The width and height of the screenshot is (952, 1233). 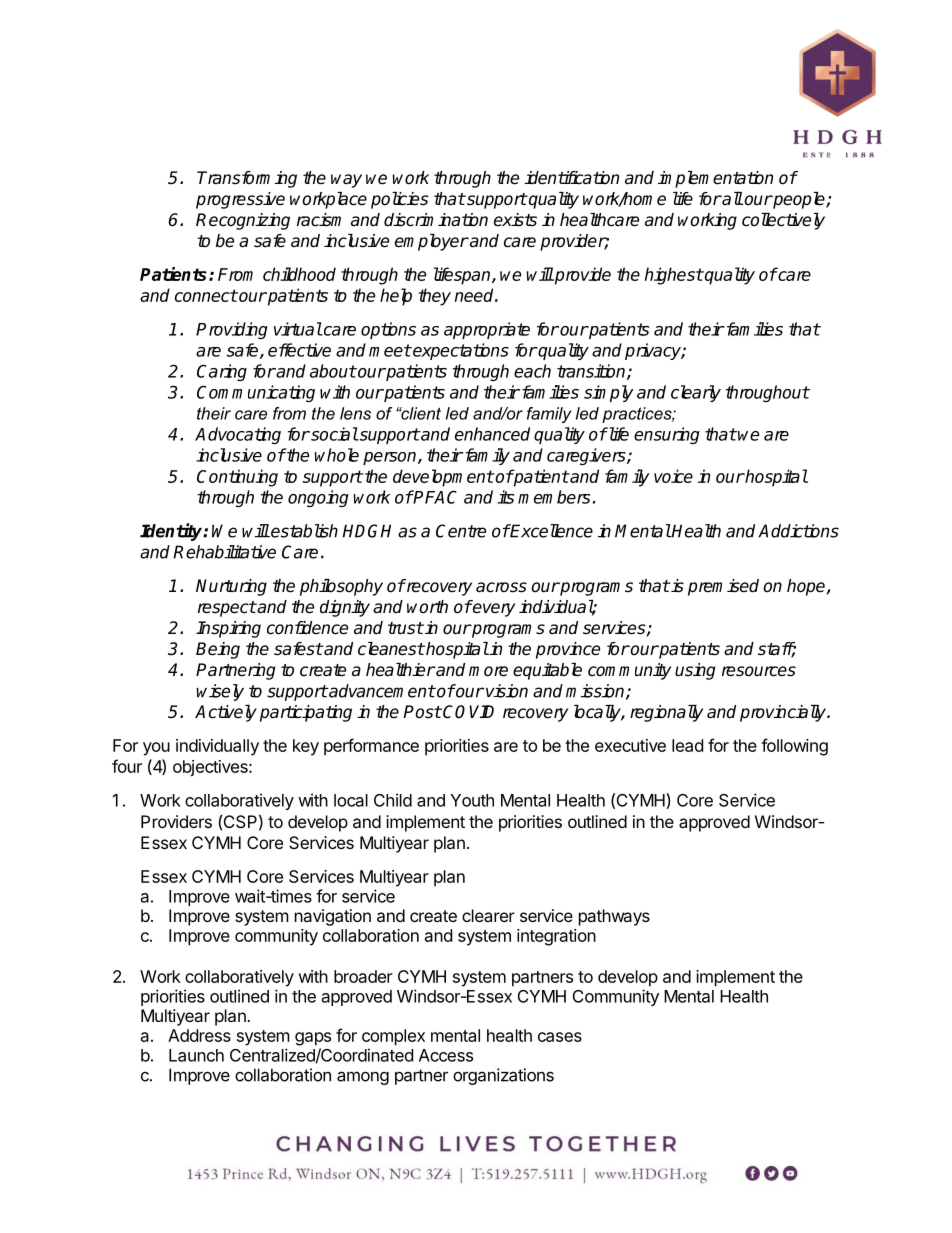 What do you see at coordinates (228, 629) in the screenshot?
I see `Inspiring` at bounding box center [228, 629].
